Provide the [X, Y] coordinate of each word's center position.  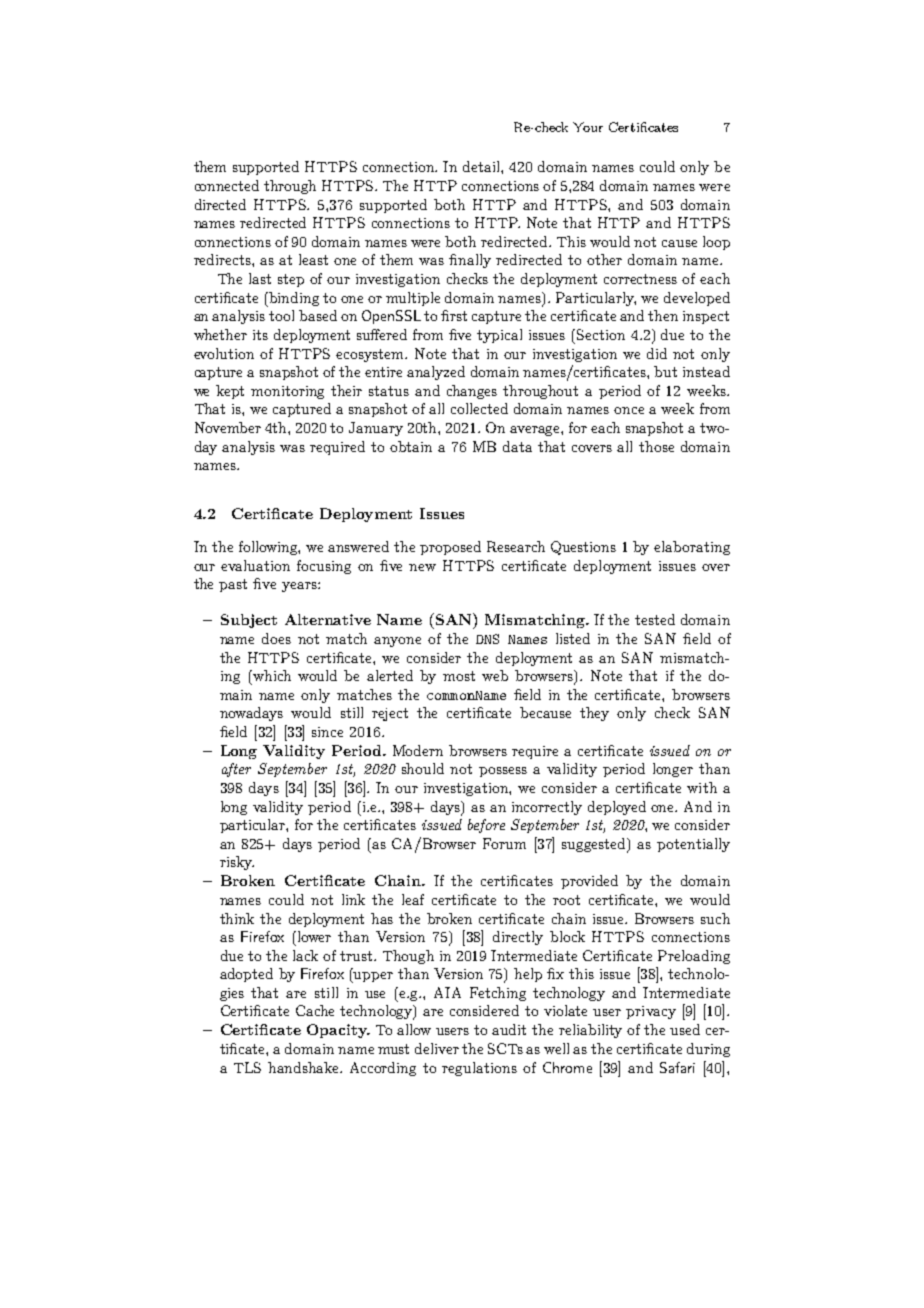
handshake [305, 1067]
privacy [651, 1012]
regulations [479, 1069]
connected [227, 185]
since [327, 732]
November [228, 427]
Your [588, 127]
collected [479, 408]
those [656, 446]
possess [503, 772]
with [702, 787]
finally [470, 261]
